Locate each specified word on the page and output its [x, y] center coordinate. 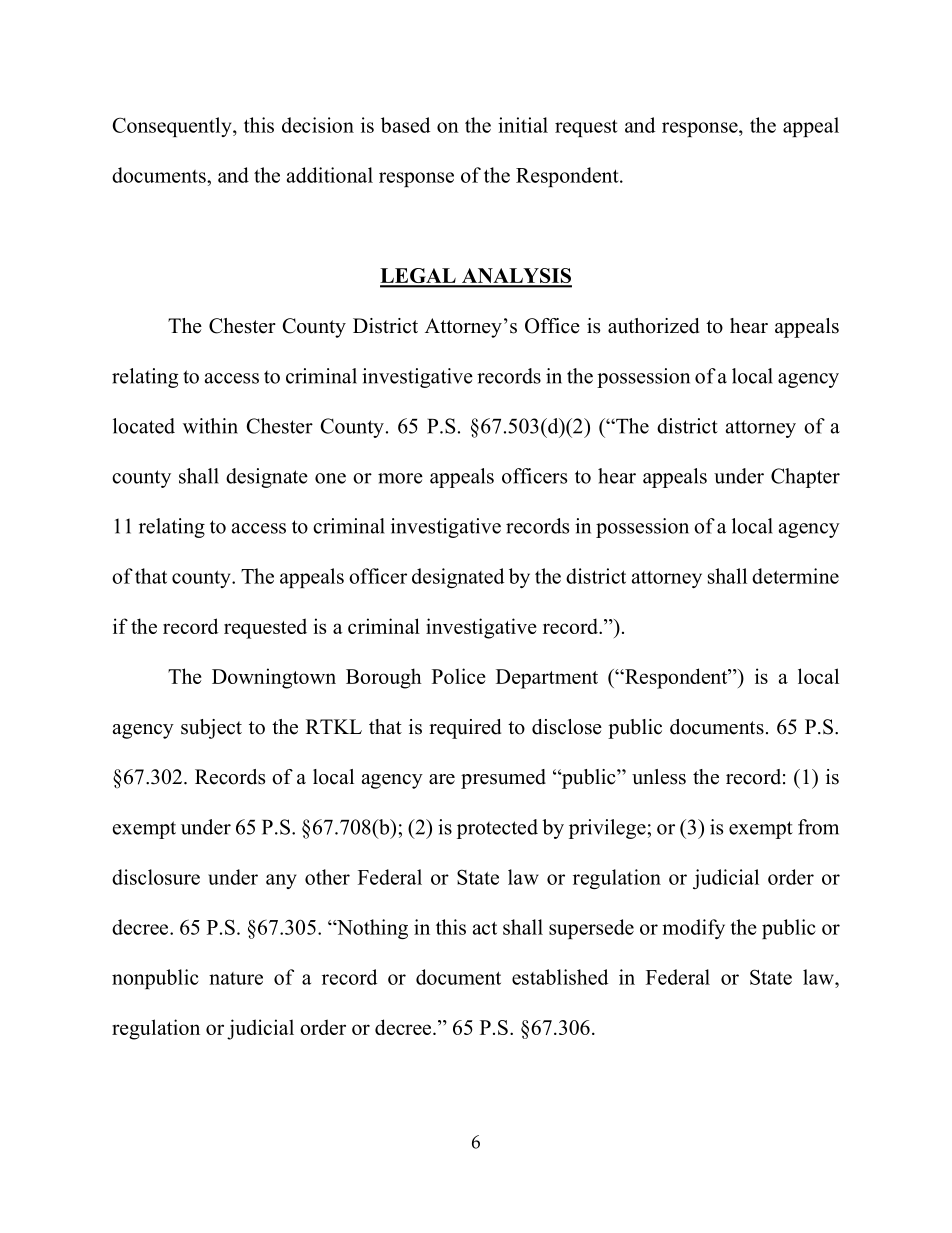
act [485, 928]
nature [236, 978]
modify [693, 929]
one [330, 478]
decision [318, 125]
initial [523, 125]
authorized [653, 326]
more [400, 478]
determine [795, 576]
